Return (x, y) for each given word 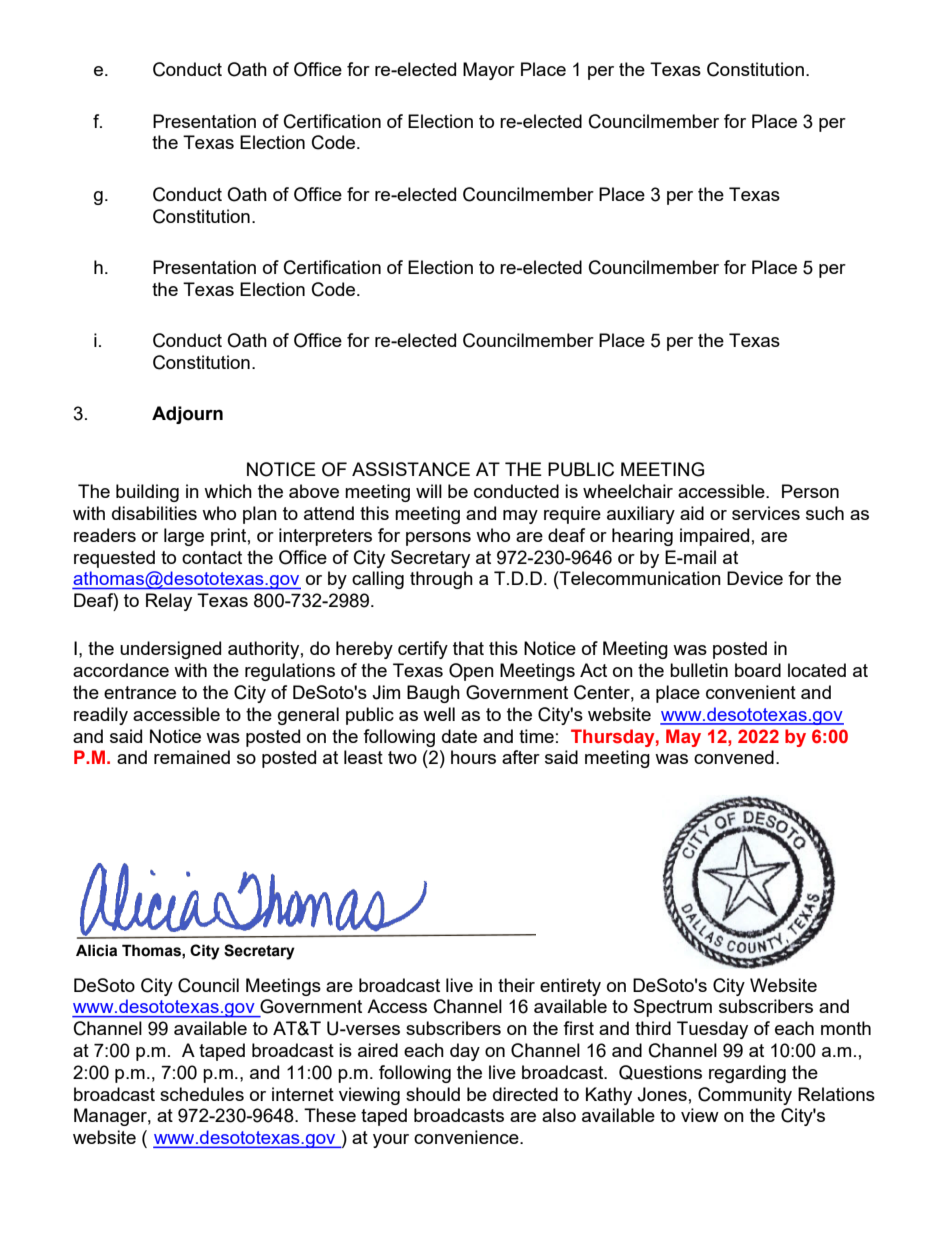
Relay (169, 602)
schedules (202, 1094)
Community (745, 1096)
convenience (467, 1137)
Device (755, 578)
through (441, 580)
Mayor (489, 71)
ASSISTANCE (411, 469)
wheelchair (628, 491)
